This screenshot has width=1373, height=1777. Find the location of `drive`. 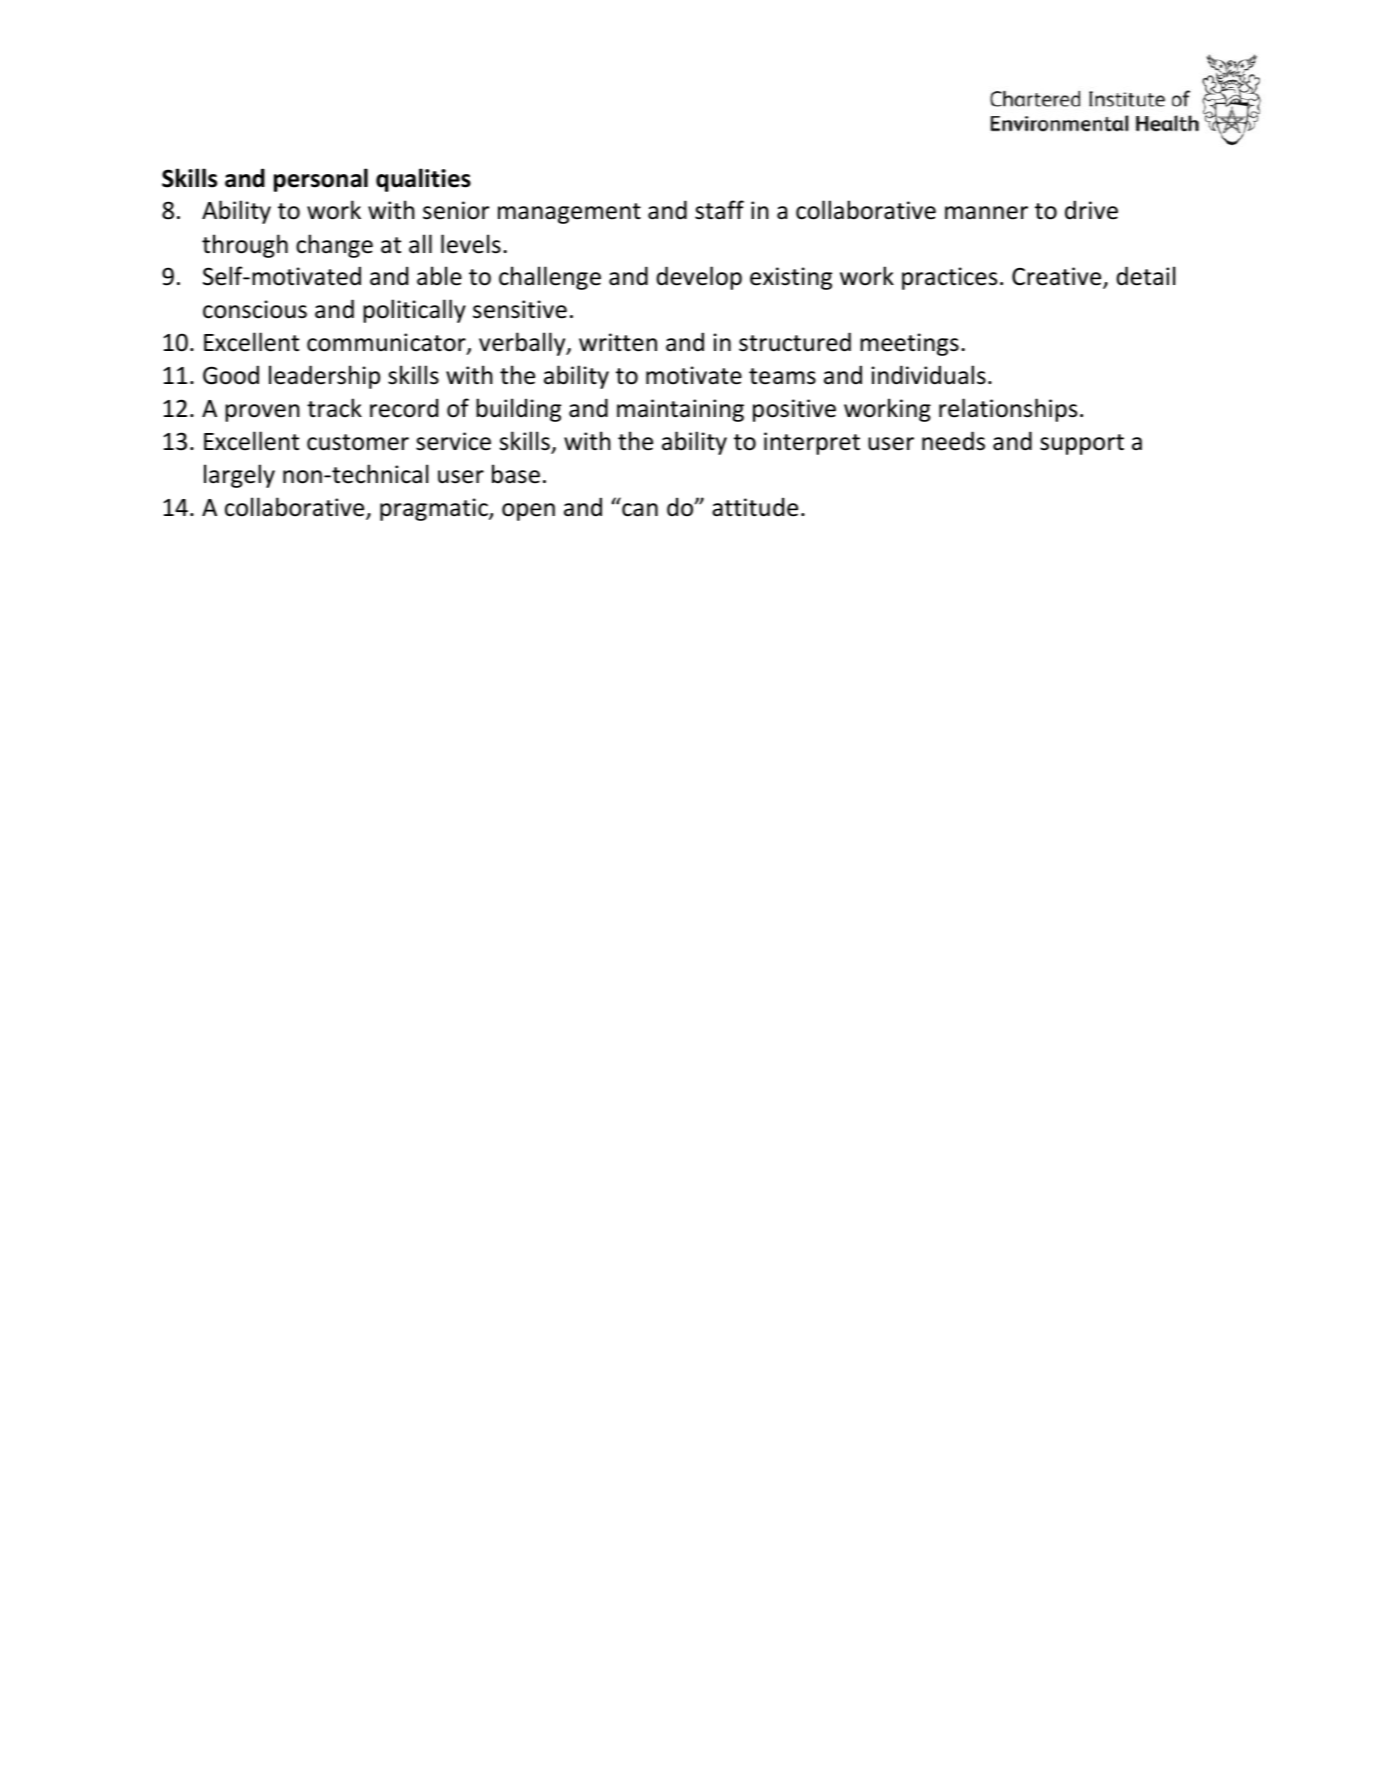

drive is located at coordinates (1091, 210).
